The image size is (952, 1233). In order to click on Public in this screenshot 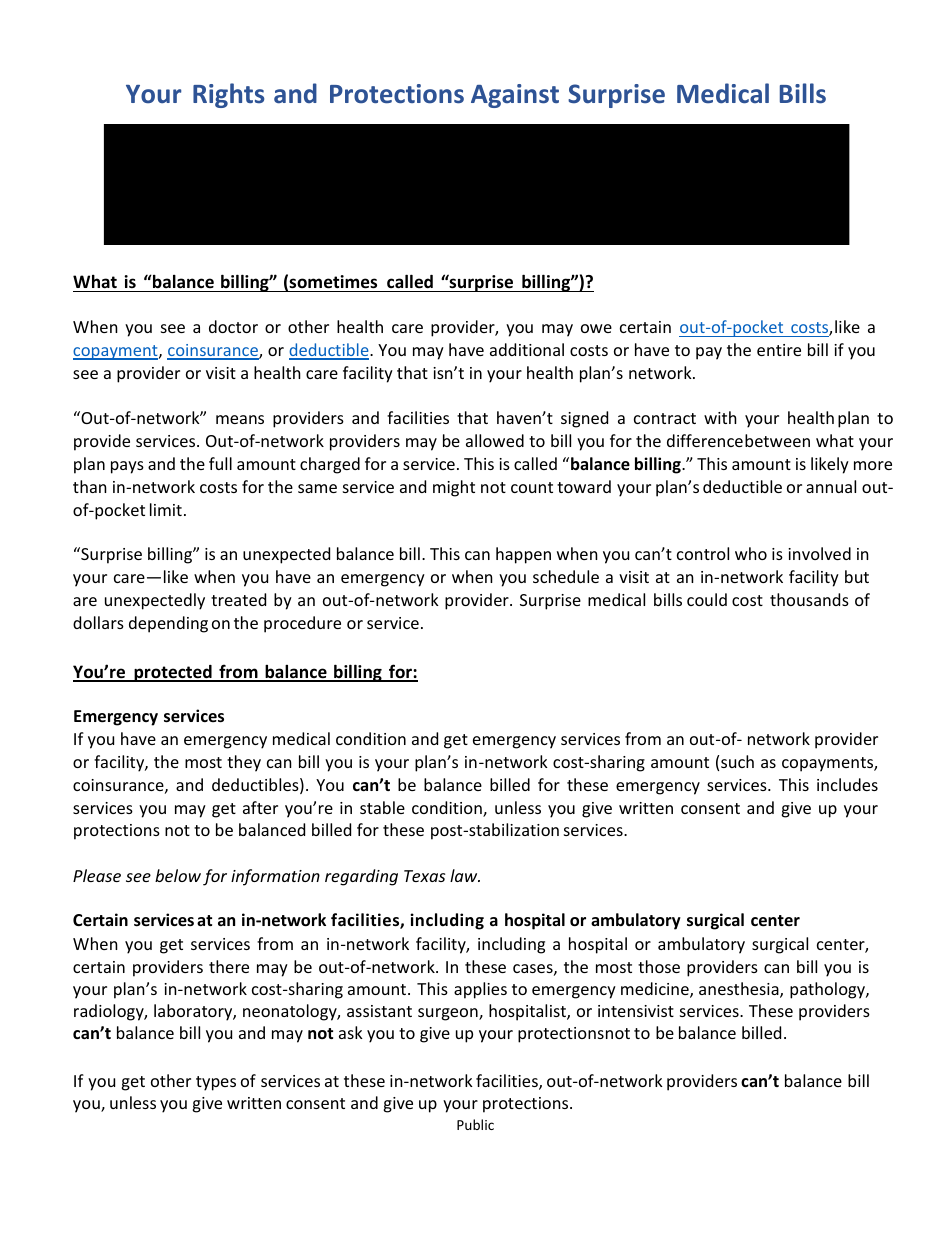, I will do `click(475, 1124)`.
